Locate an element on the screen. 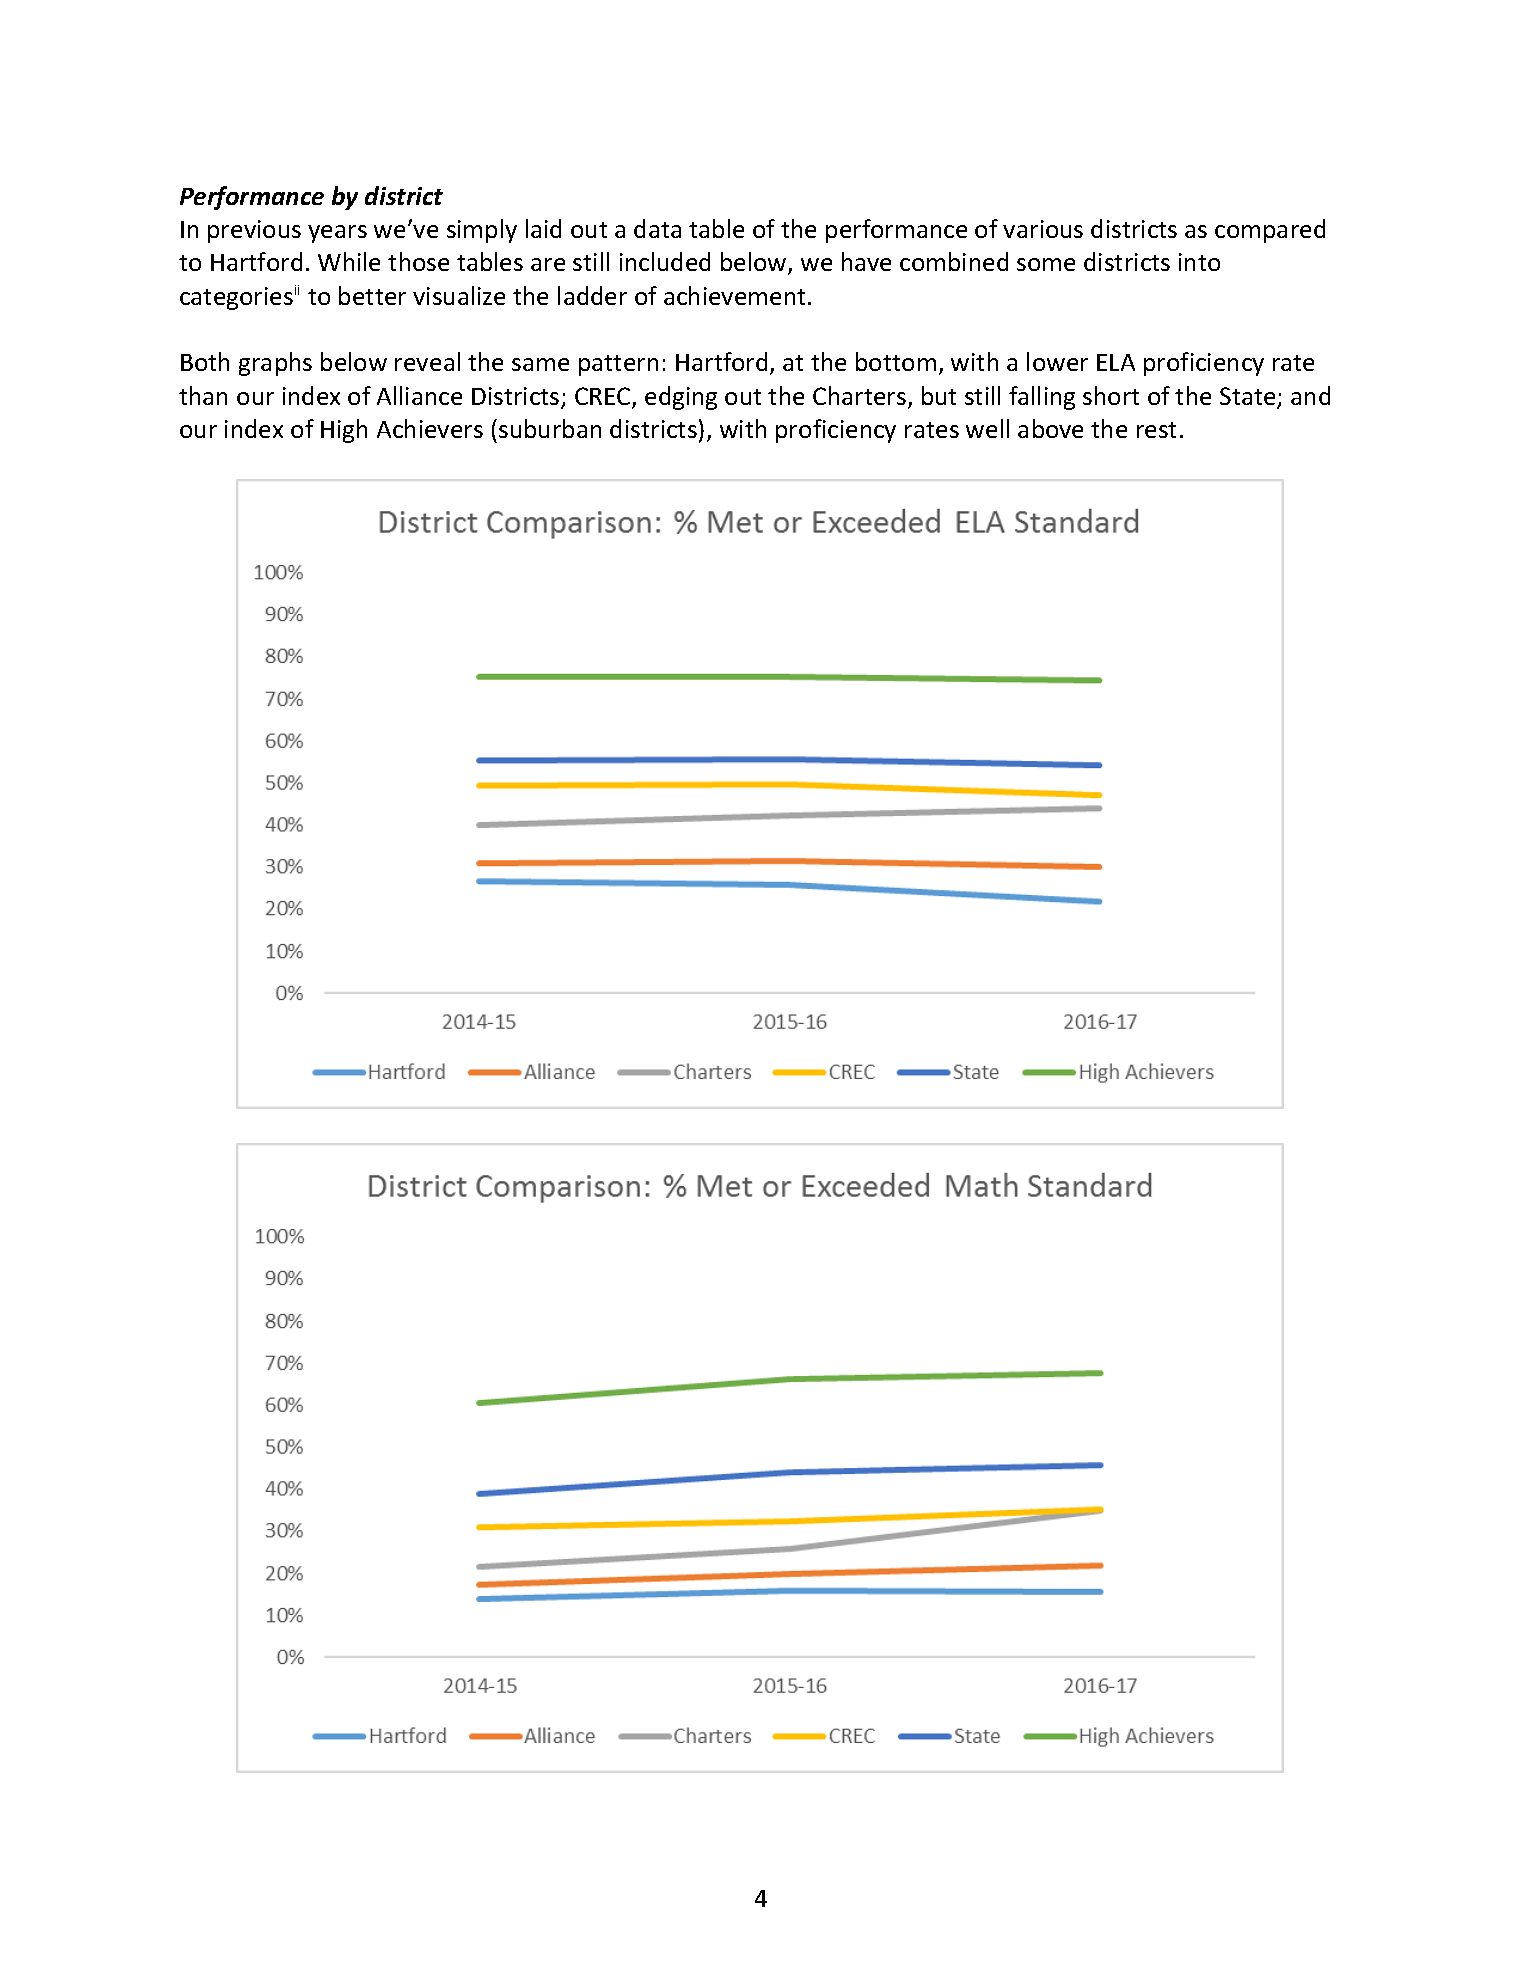  data is located at coordinates (657, 228).
